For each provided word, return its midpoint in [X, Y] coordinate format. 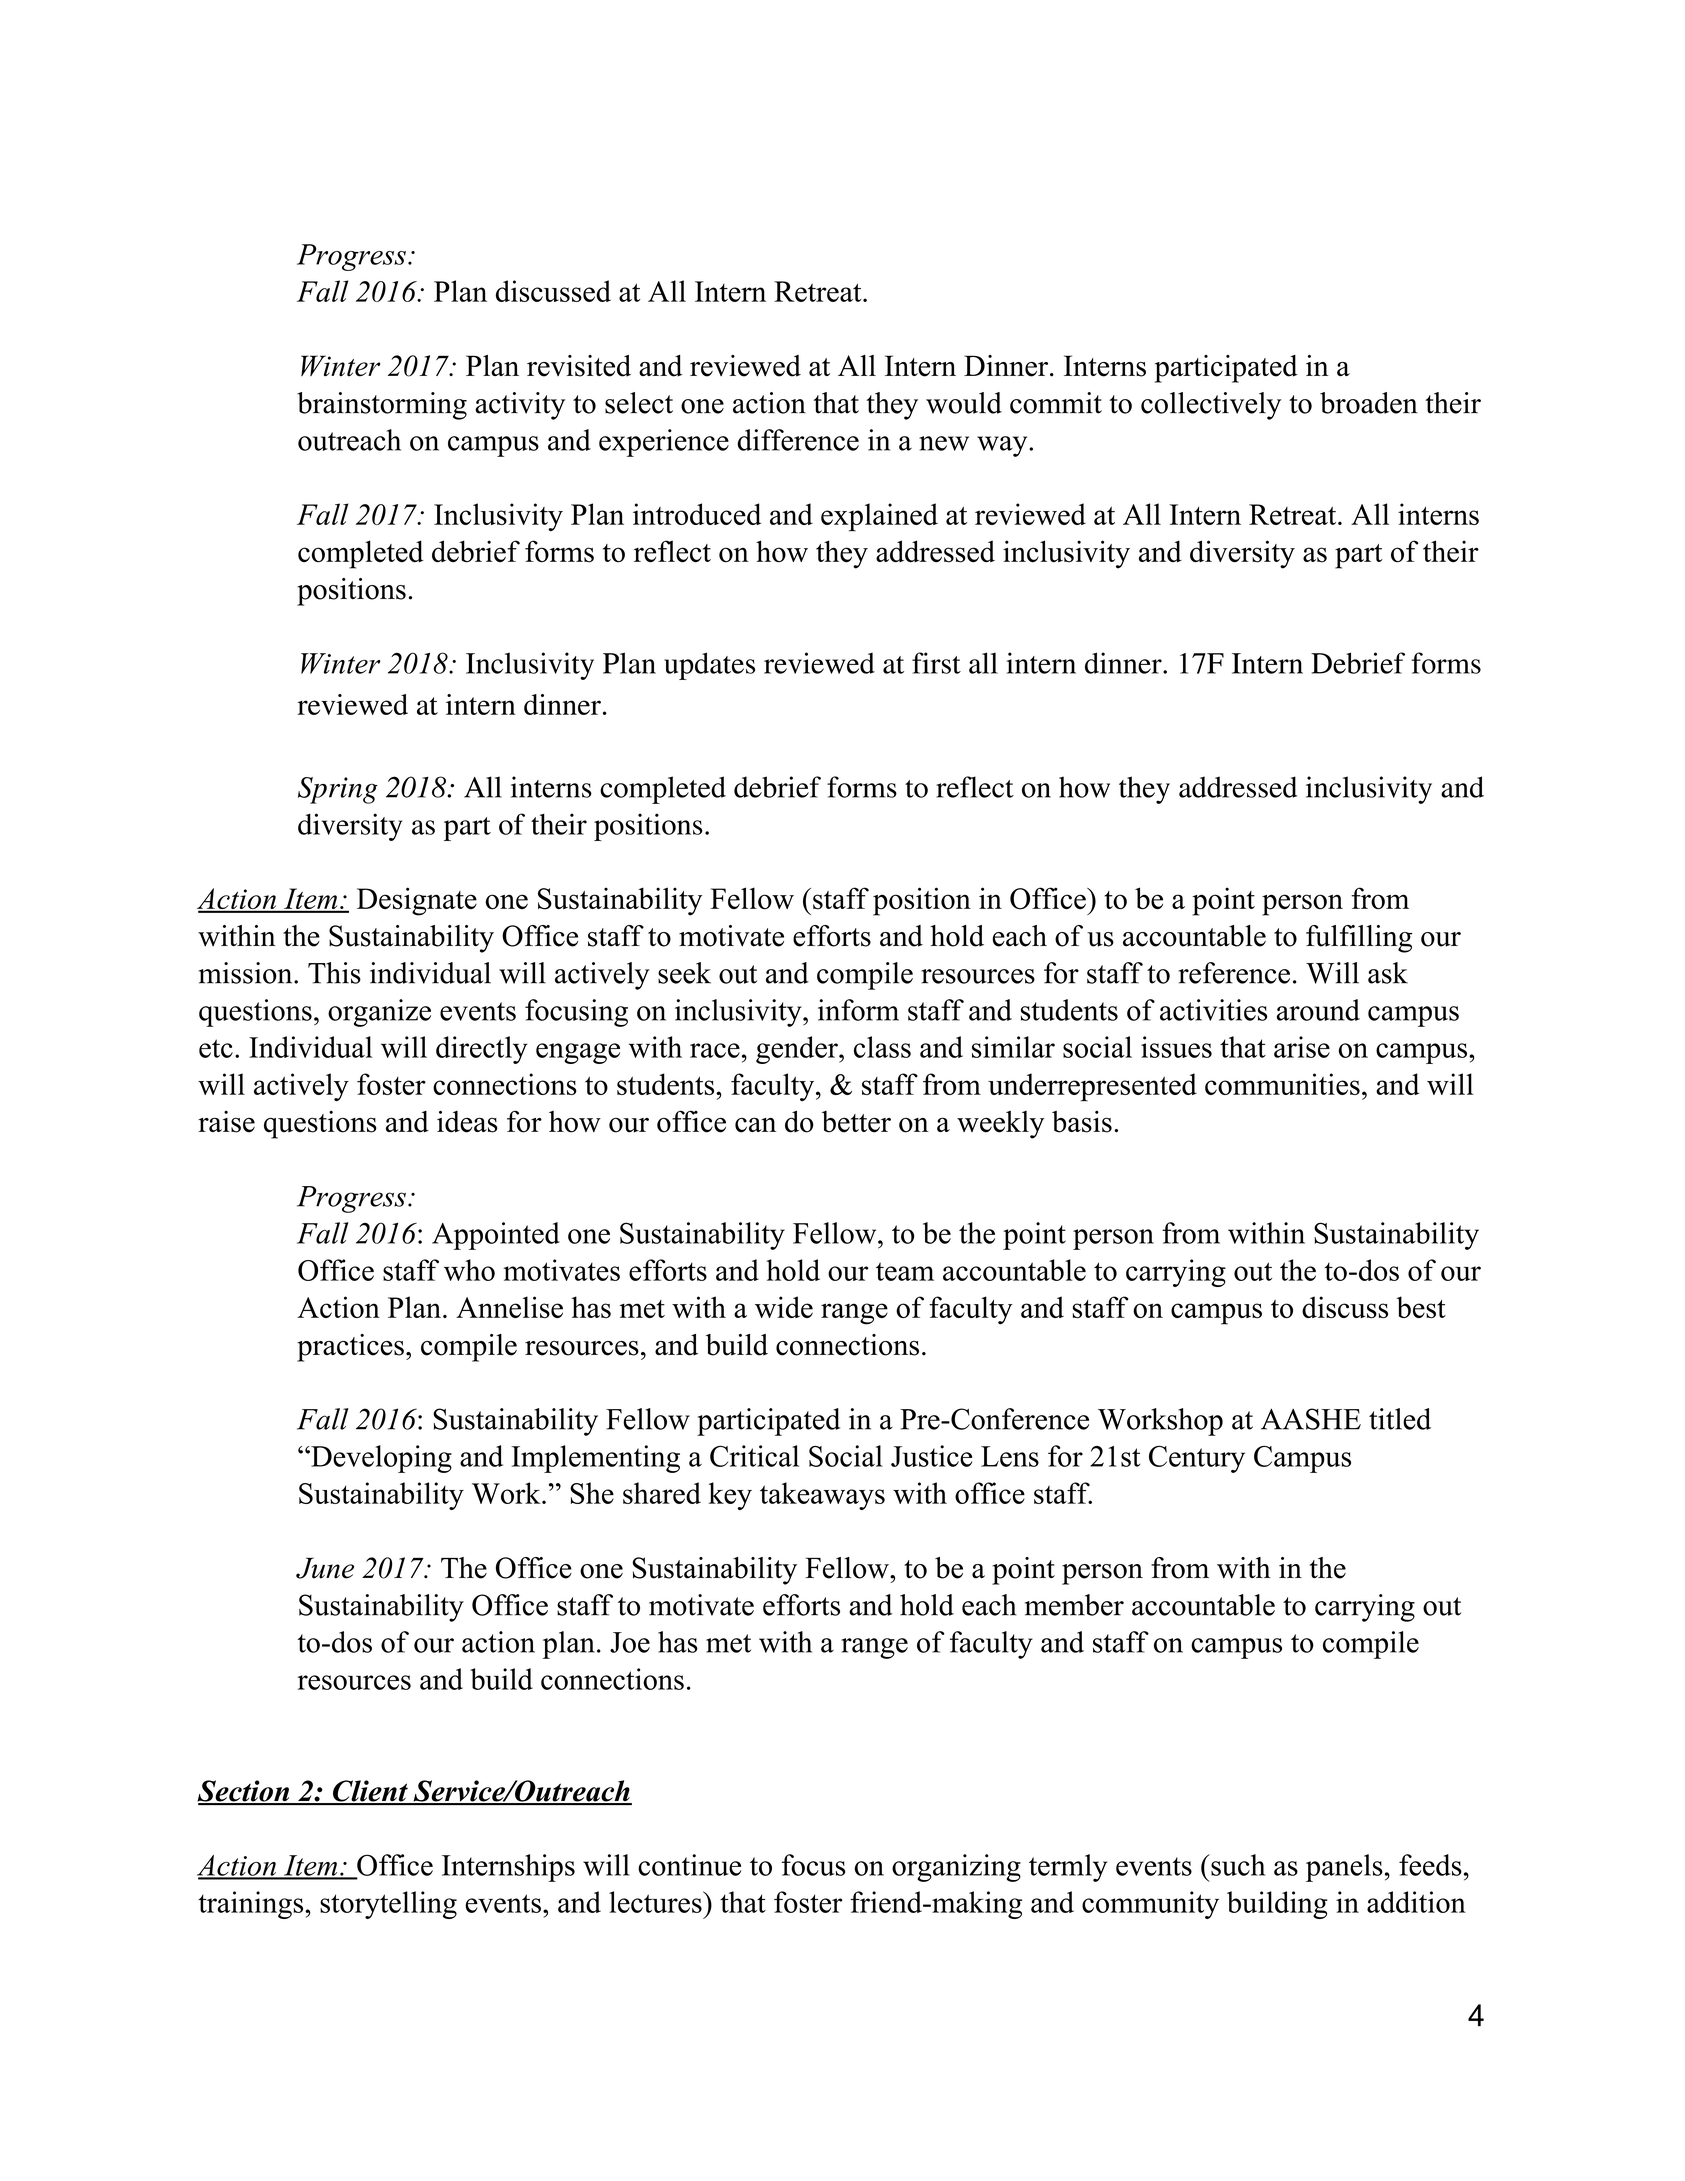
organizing [956, 1868]
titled [1400, 1419]
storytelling [388, 1905]
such [1237, 1865]
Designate [417, 901]
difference [798, 440]
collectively [1211, 406]
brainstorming [382, 406]
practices [350, 1348]
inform [858, 1010]
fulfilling [1359, 939]
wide [784, 1307]
